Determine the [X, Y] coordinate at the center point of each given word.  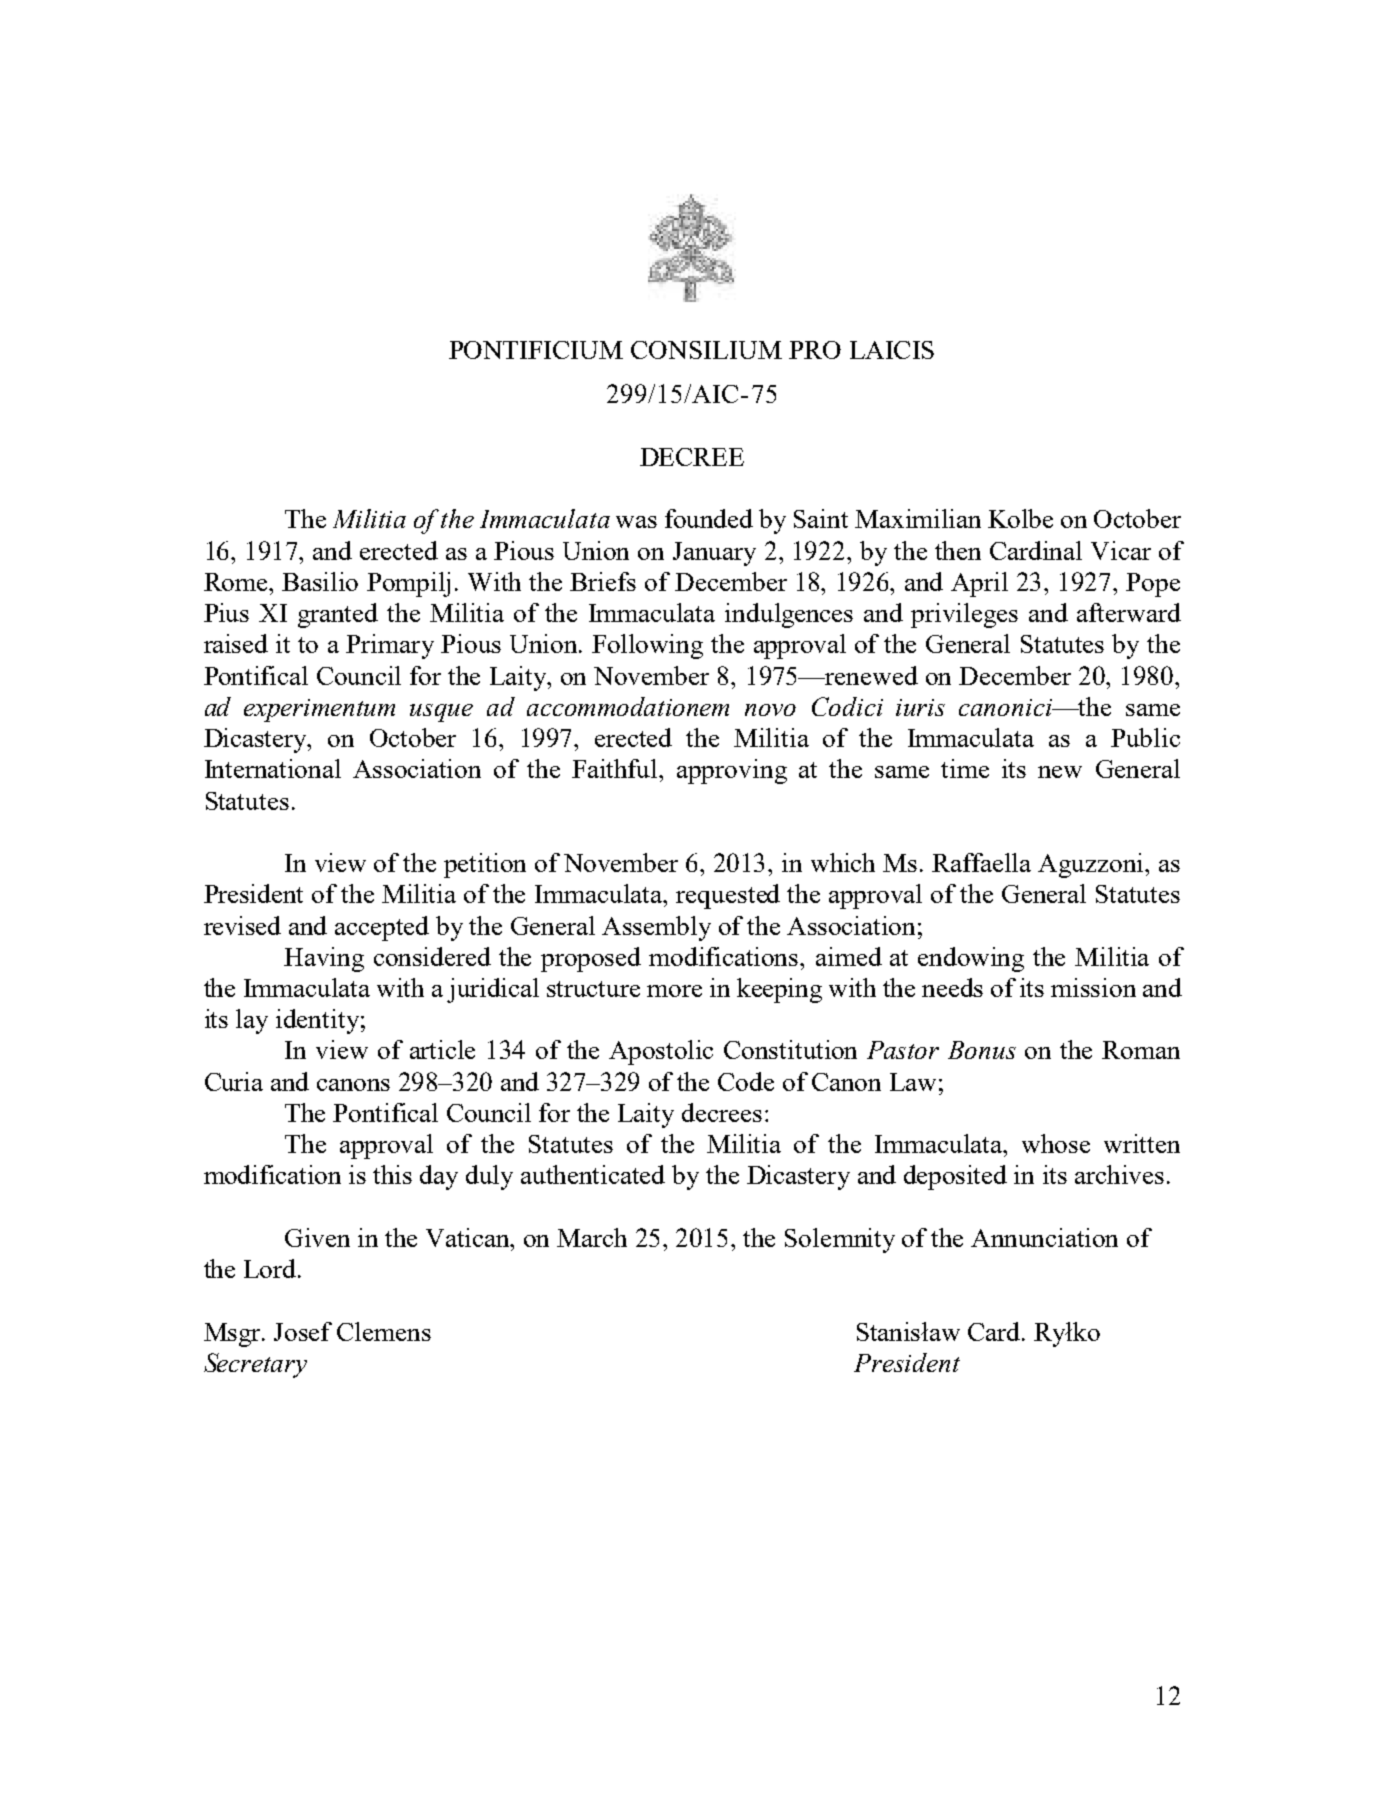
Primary [390, 646]
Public [1145, 737]
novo [770, 710]
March [592, 1237]
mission [1093, 987]
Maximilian [918, 518]
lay [252, 1021]
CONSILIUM [706, 350]
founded [709, 518]
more [674, 991]
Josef [303, 1331]
